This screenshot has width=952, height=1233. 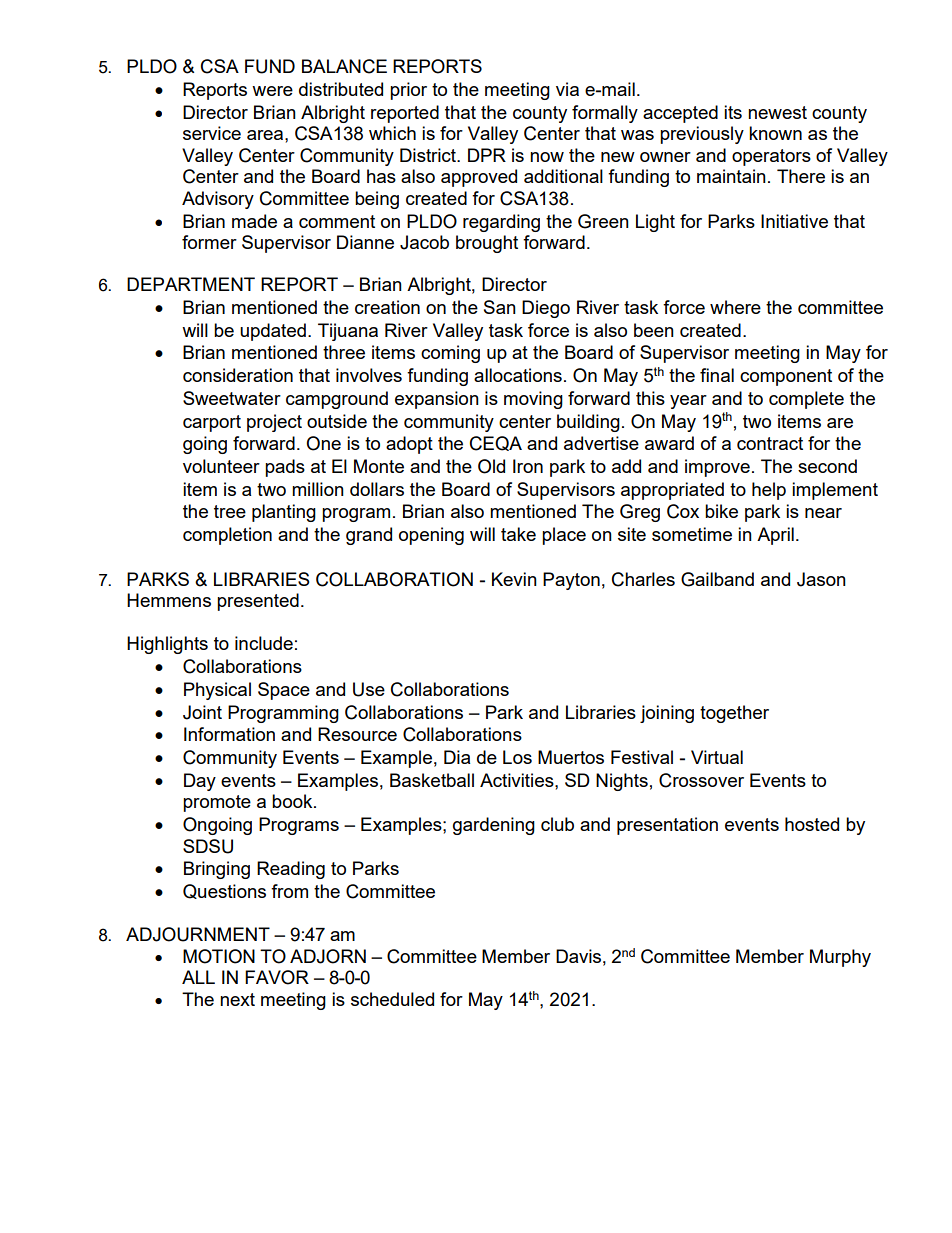 I want to click on scheduled, so click(x=392, y=999).
